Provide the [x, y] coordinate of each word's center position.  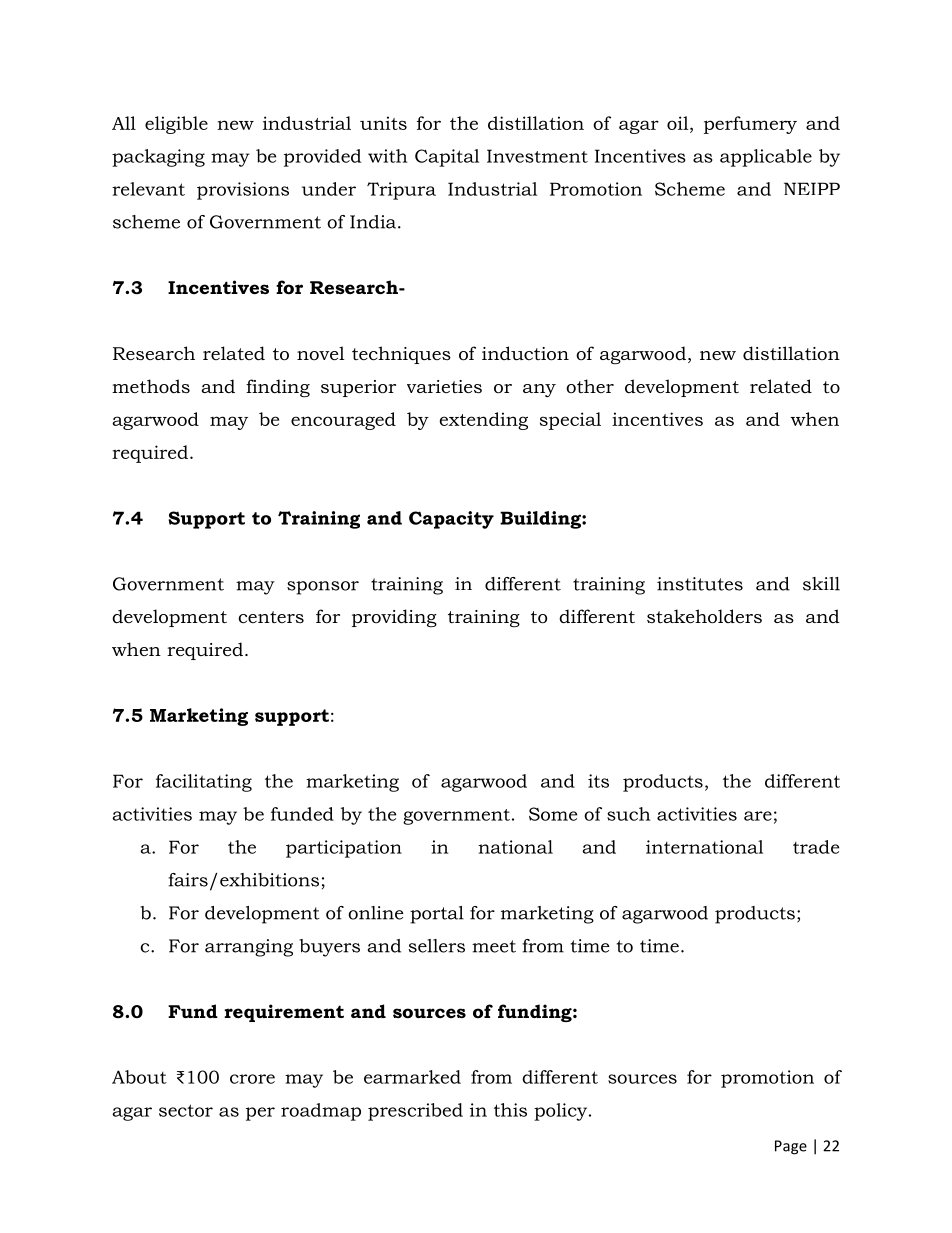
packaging [158, 158]
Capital [447, 158]
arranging [249, 948]
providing [394, 618]
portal [437, 915]
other [590, 386]
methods [151, 386]
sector [186, 1110]
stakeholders [704, 616]
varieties [444, 386]
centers [271, 617]
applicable [766, 158]
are [758, 816]
